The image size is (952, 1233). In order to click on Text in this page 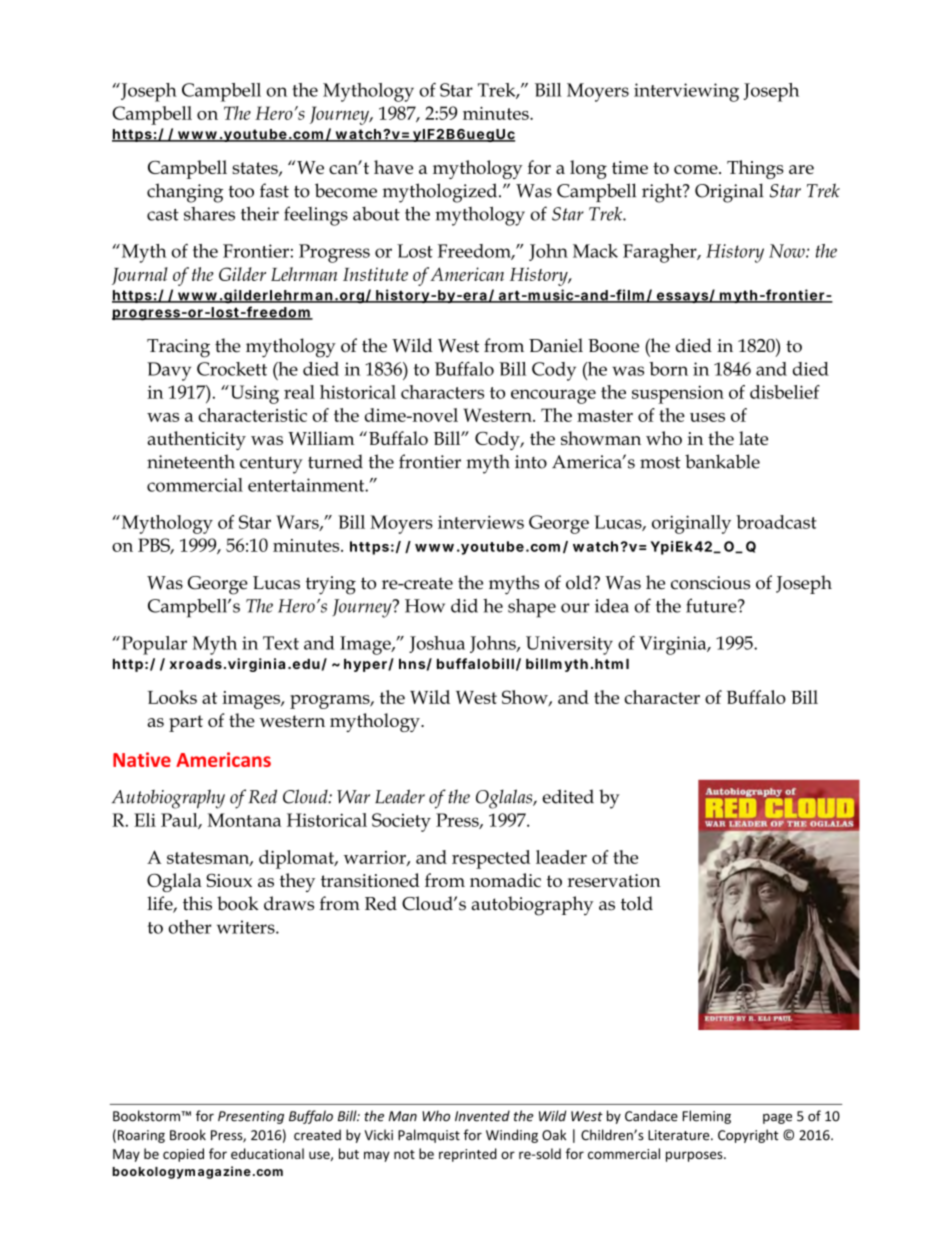, I will do `click(281, 643)`.
